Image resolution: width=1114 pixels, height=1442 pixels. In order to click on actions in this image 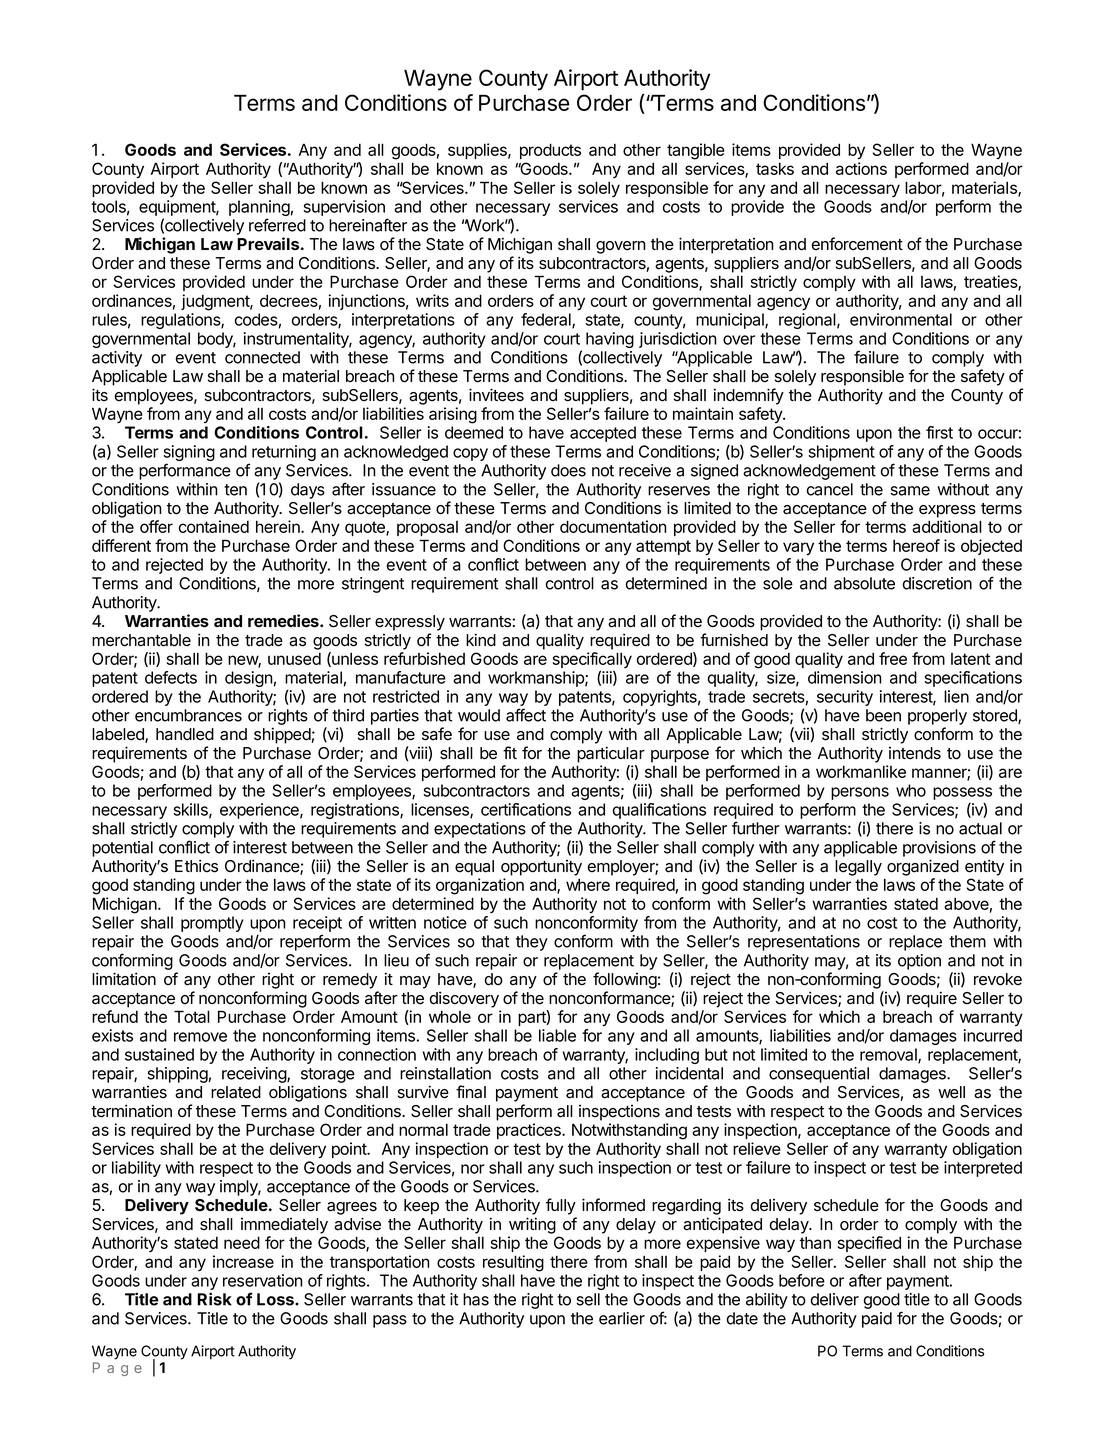, I will do `click(861, 168)`.
